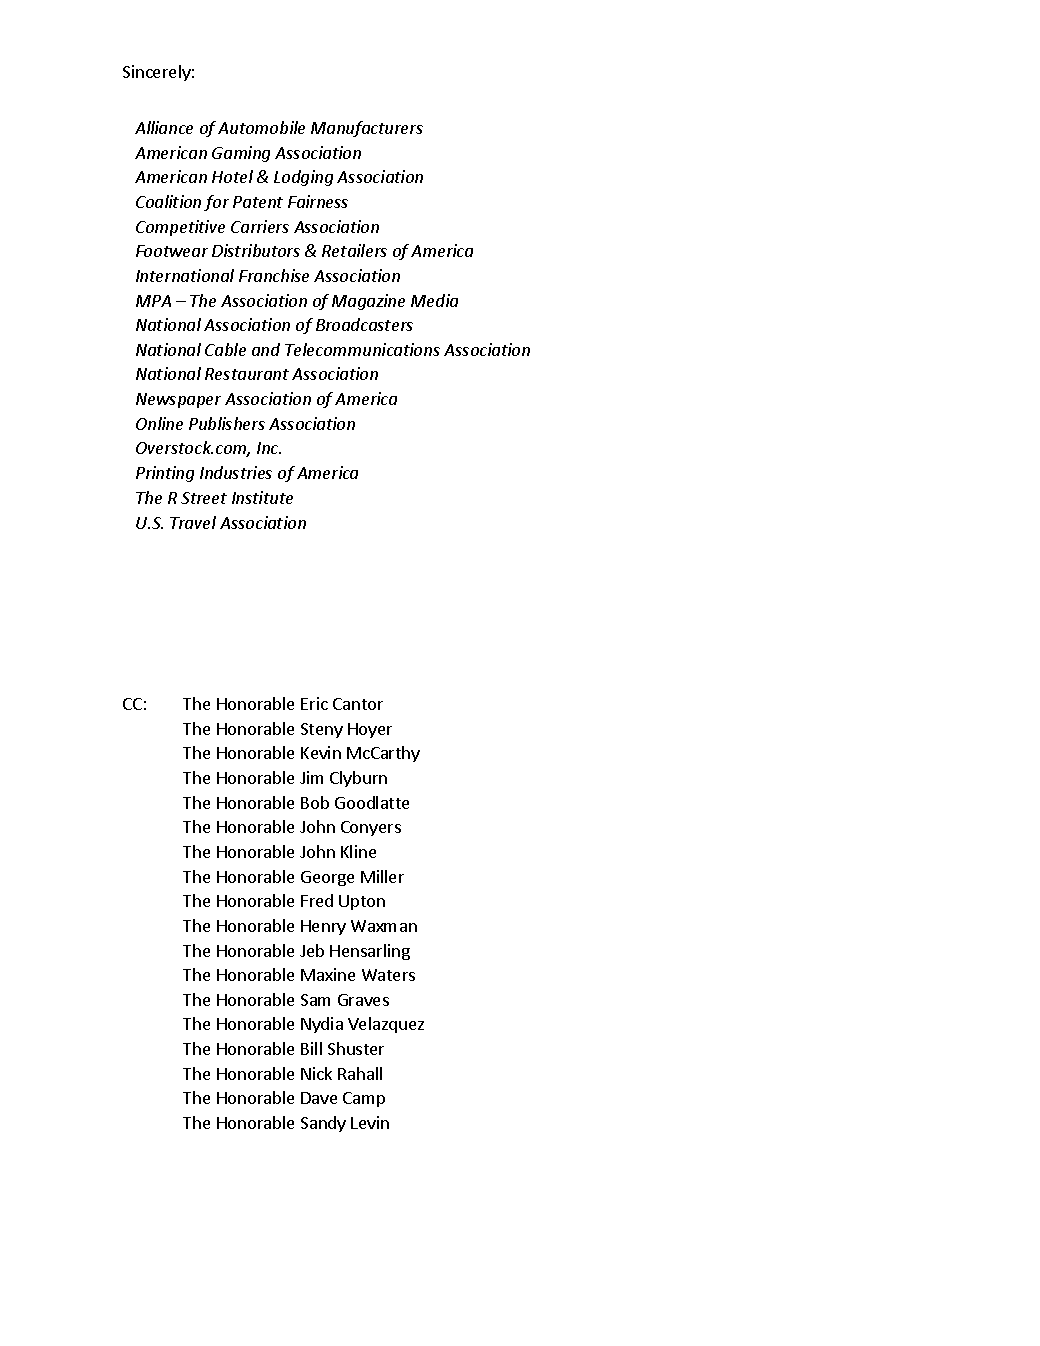 The image size is (1040, 1346). Describe the element at coordinates (303, 178) in the document. I see `Lodging` at that location.
